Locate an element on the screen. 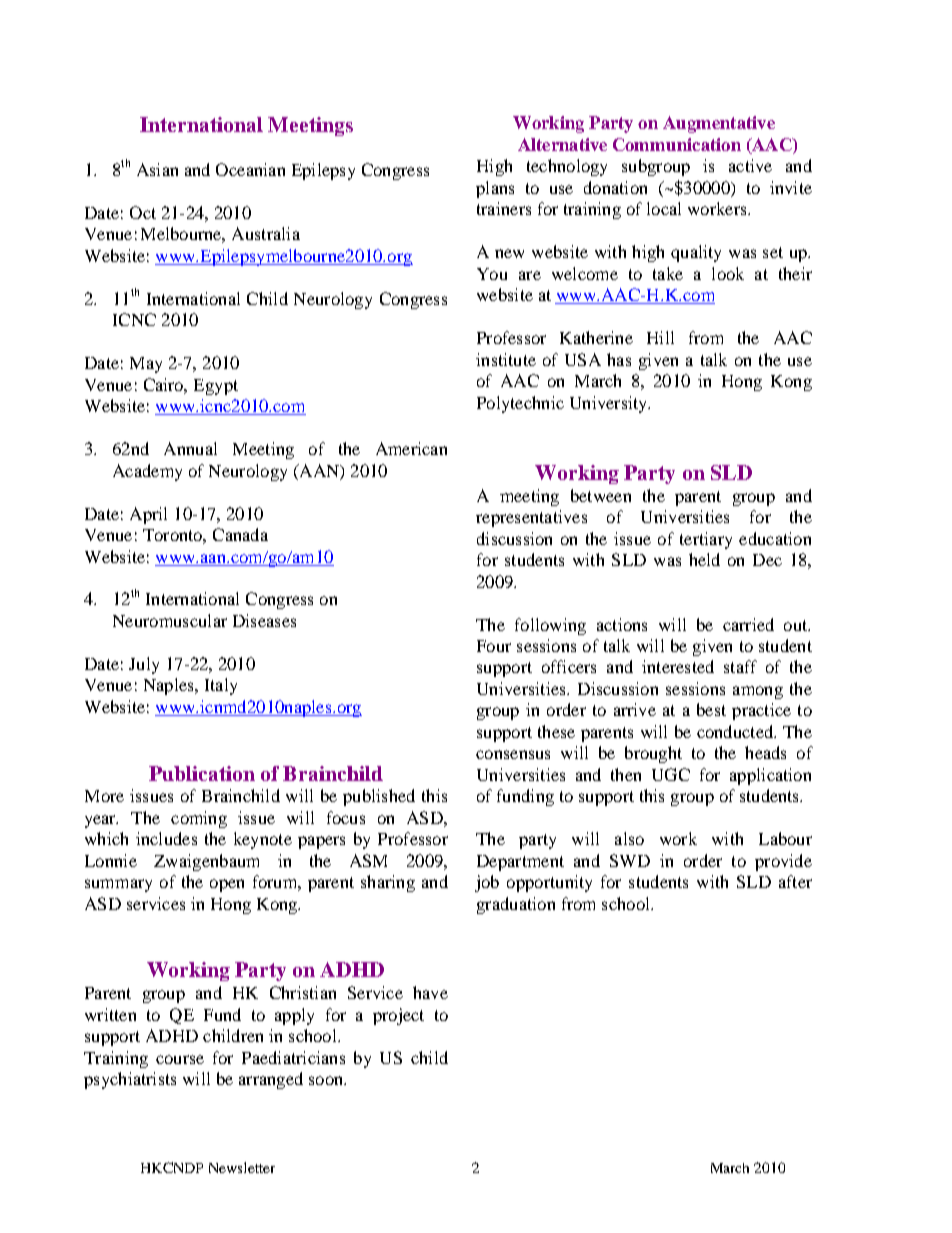  American is located at coordinates (411, 448).
